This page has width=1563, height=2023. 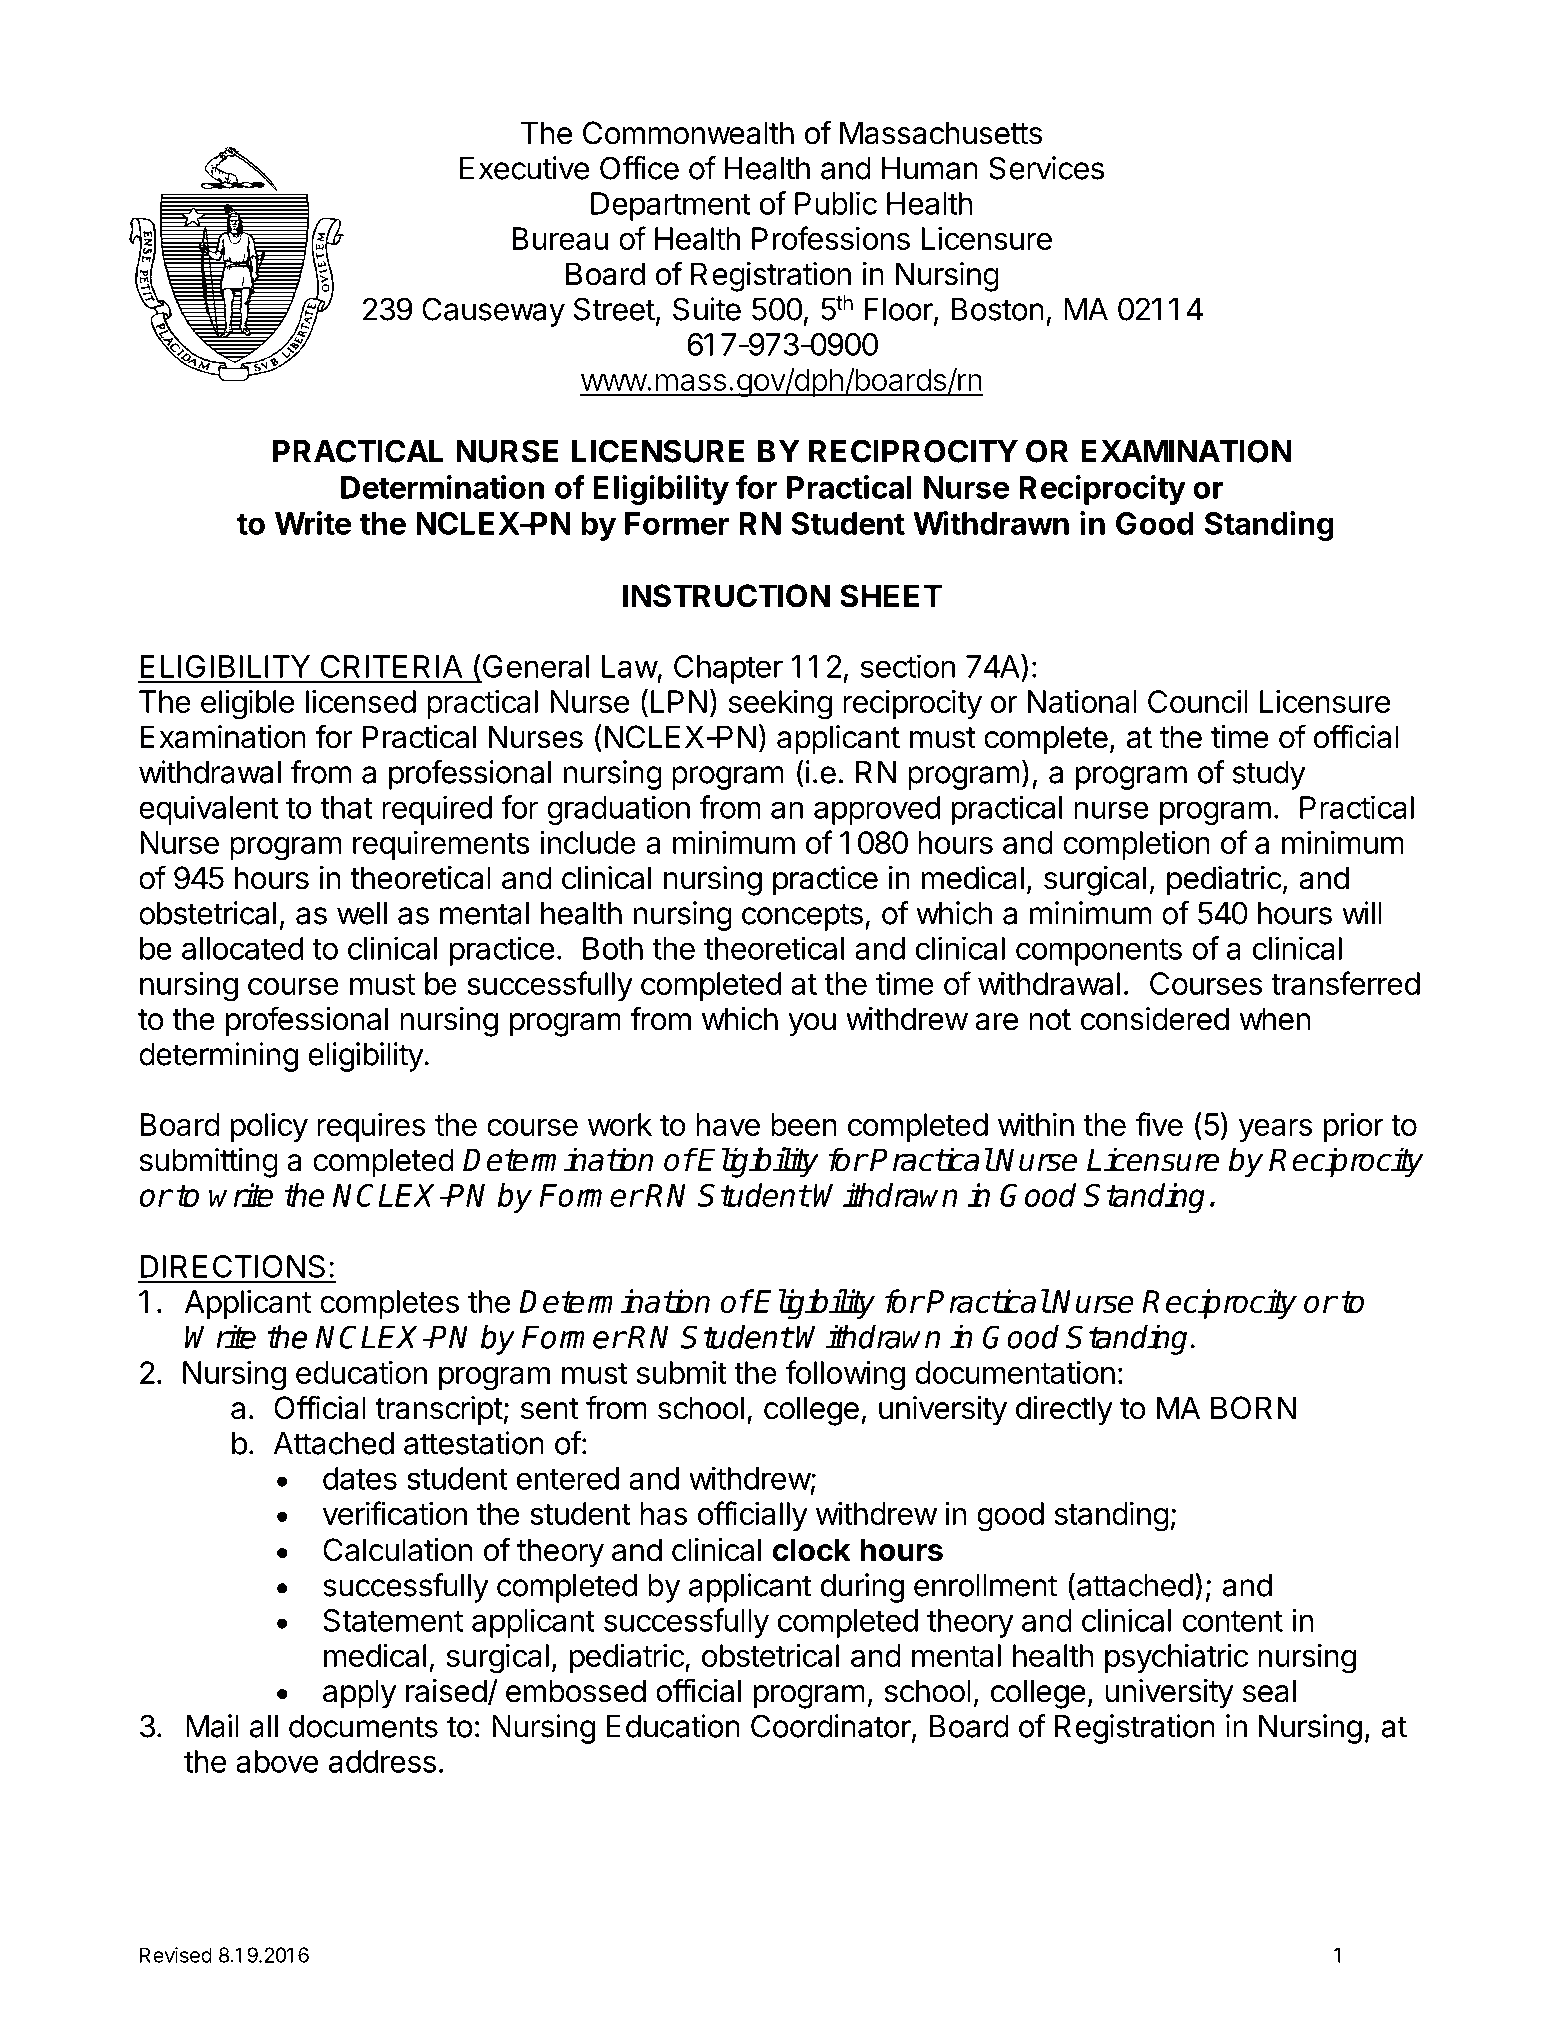 What do you see at coordinates (232, 1266) in the page?
I see `DIRECTIONS` at bounding box center [232, 1266].
